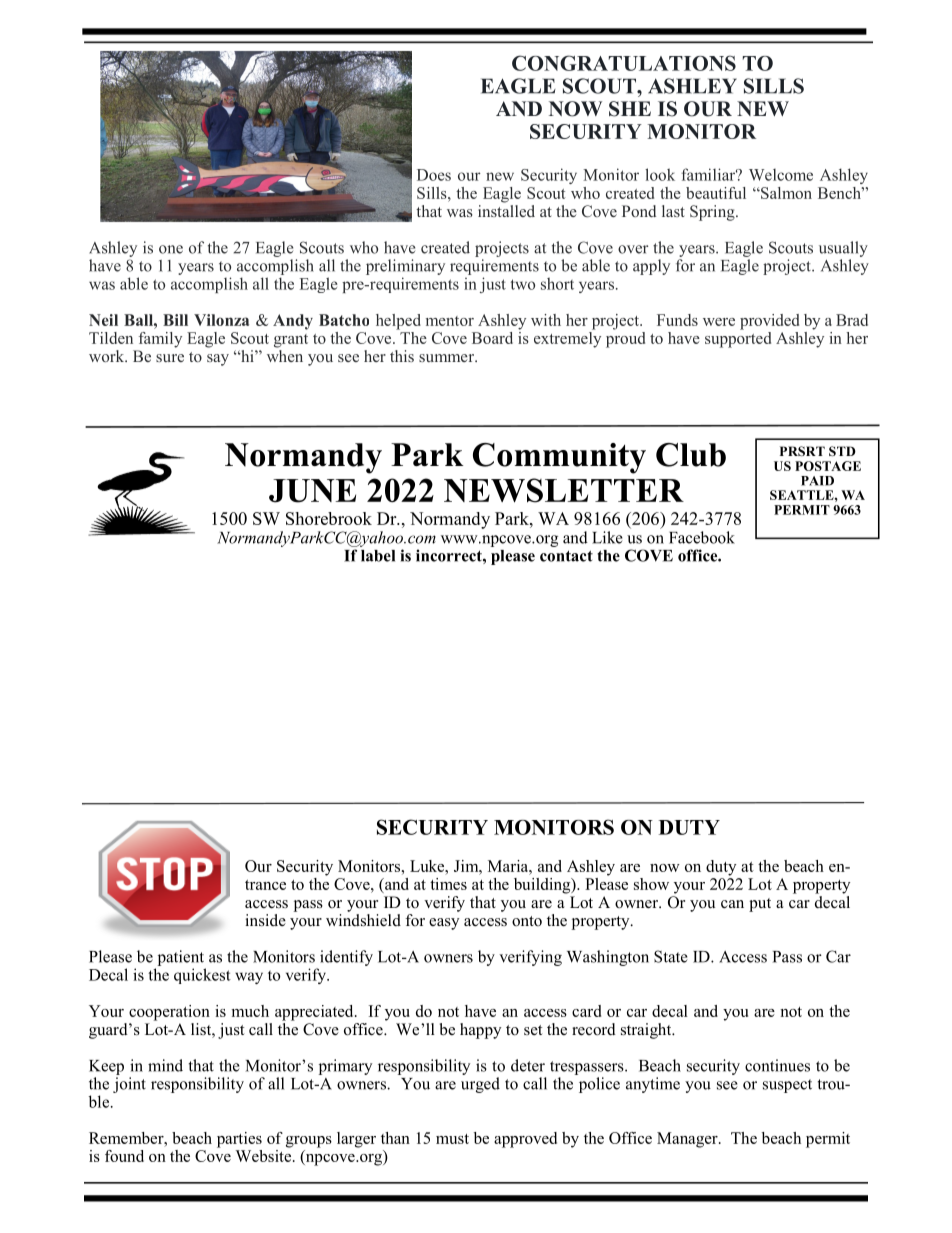  I want to click on Does, so click(434, 175).
